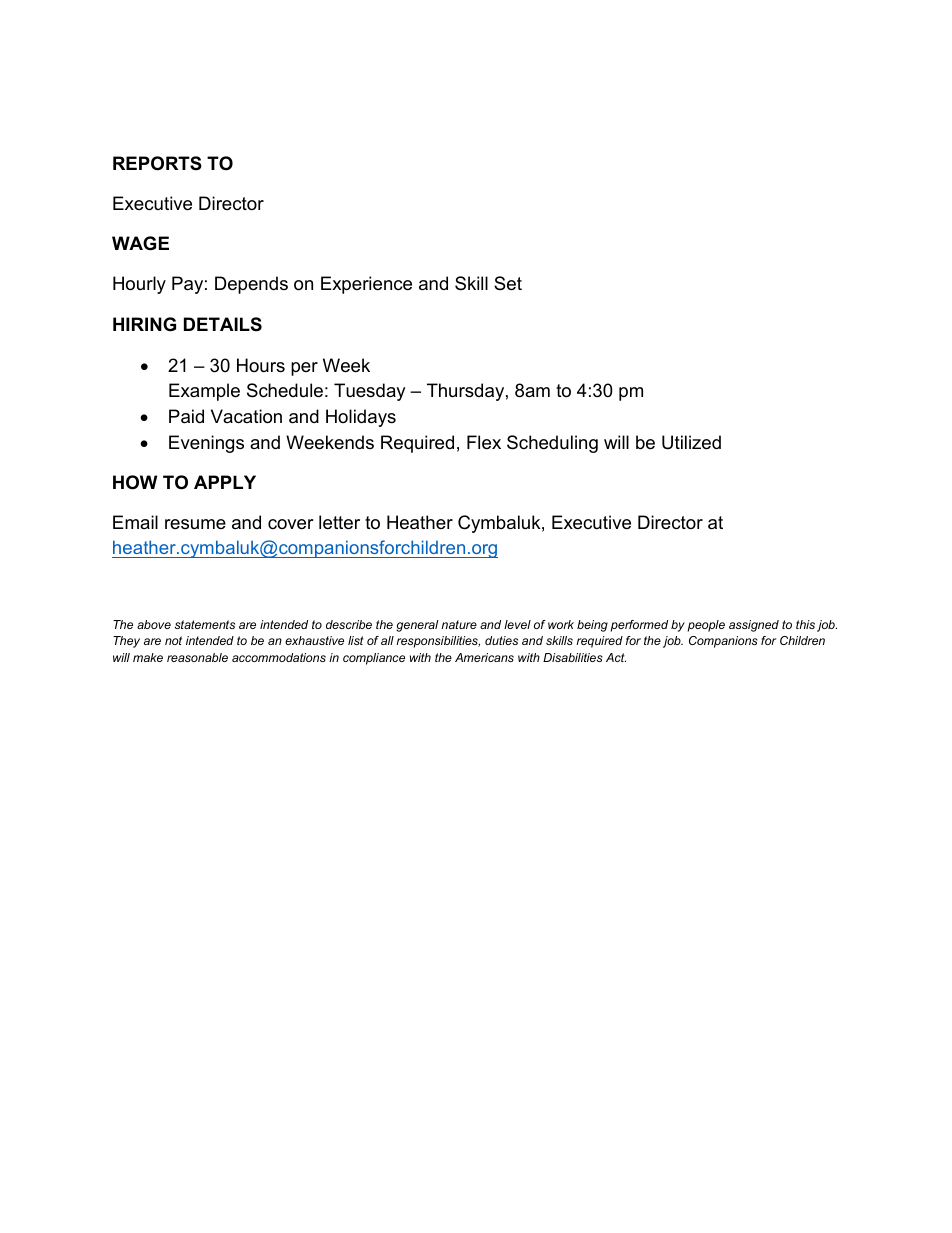 This document has width=952, height=1233. I want to click on Scheduling, so click(552, 444).
